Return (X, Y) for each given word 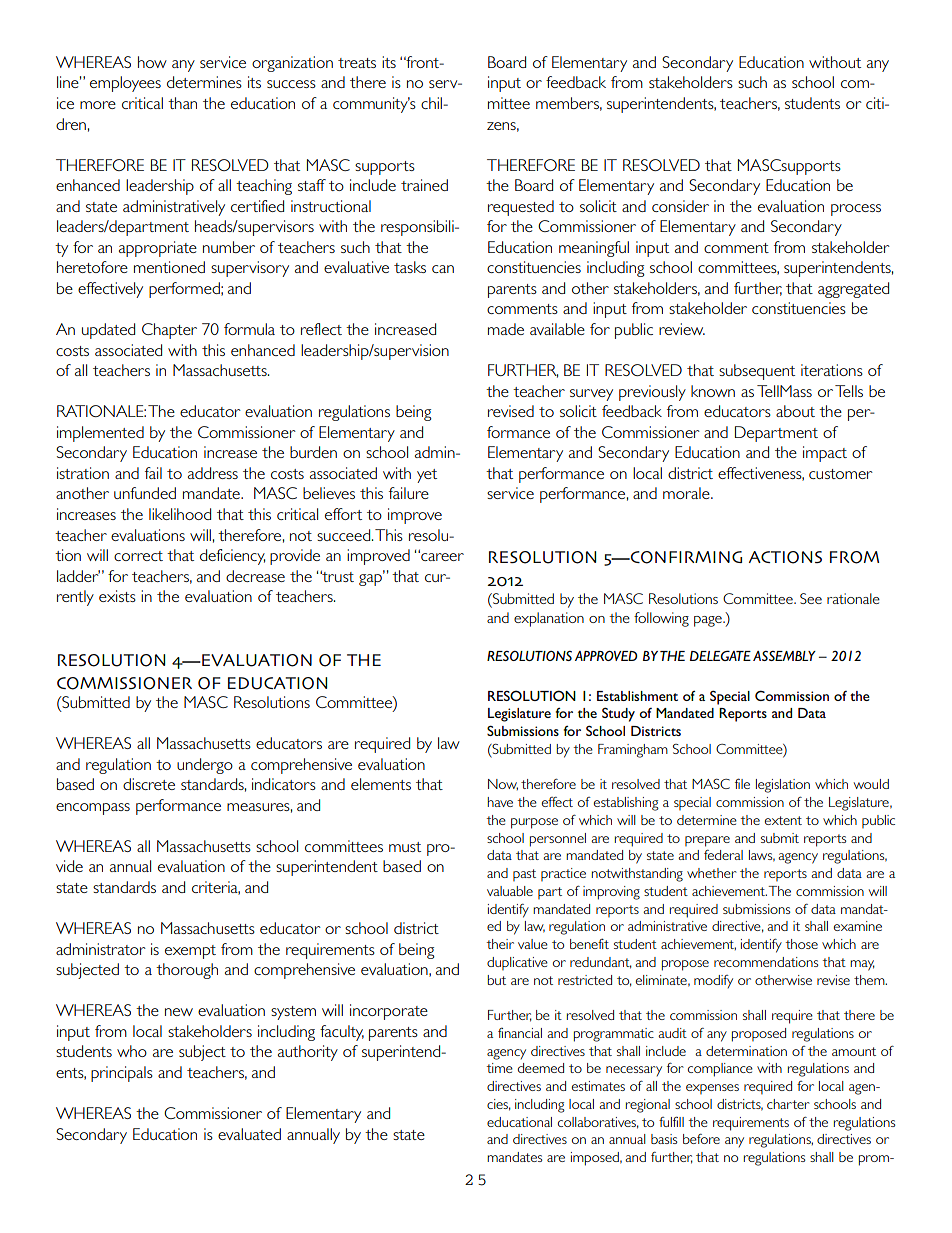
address (213, 473)
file (742, 783)
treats (357, 63)
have (500, 802)
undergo (205, 766)
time (499, 1068)
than (182, 103)
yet (427, 476)
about (795, 411)
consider (680, 206)
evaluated (249, 1134)
